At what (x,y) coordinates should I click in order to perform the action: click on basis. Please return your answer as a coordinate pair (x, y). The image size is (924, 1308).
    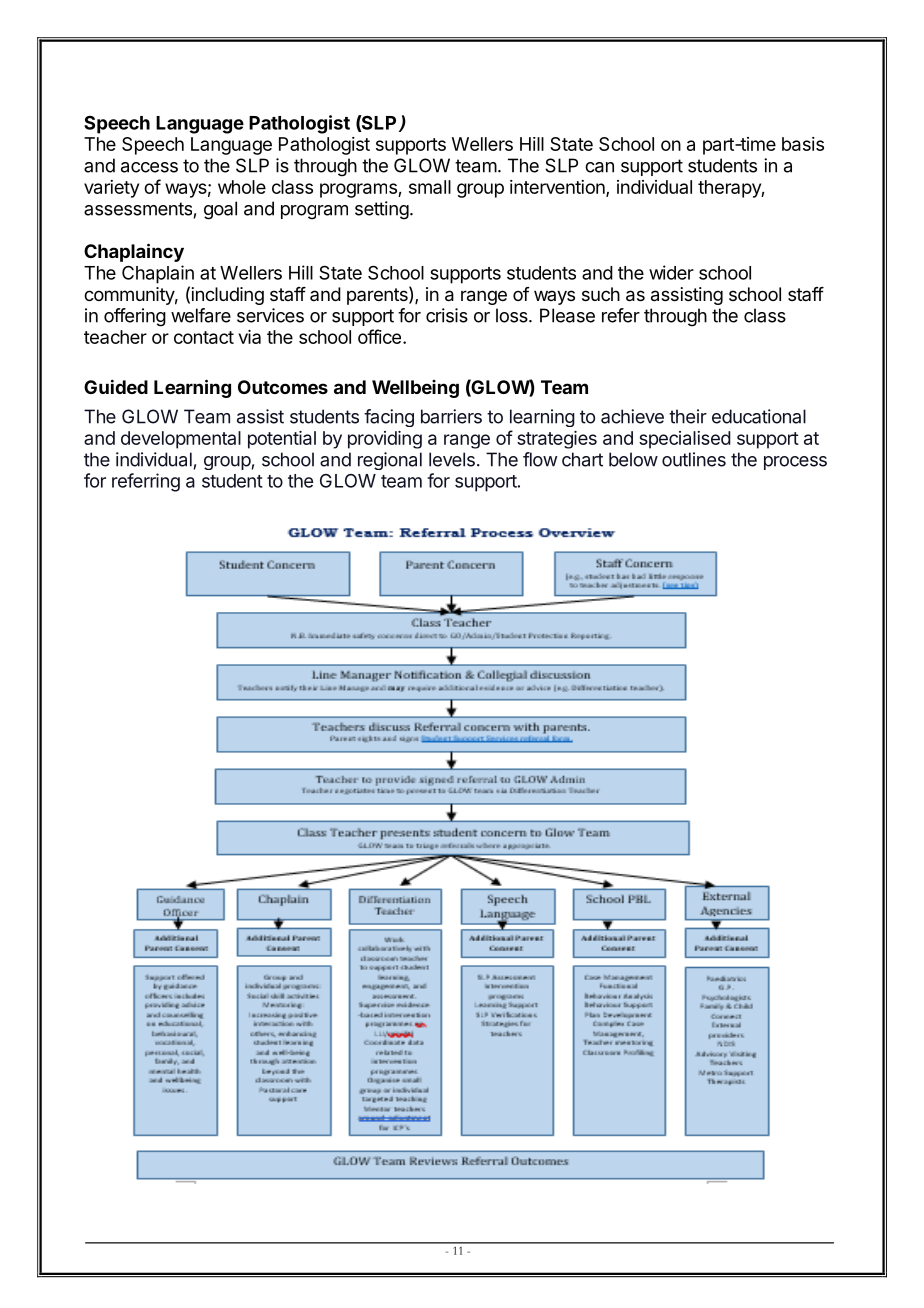
    Looking at the image, I should click on (803, 144).
